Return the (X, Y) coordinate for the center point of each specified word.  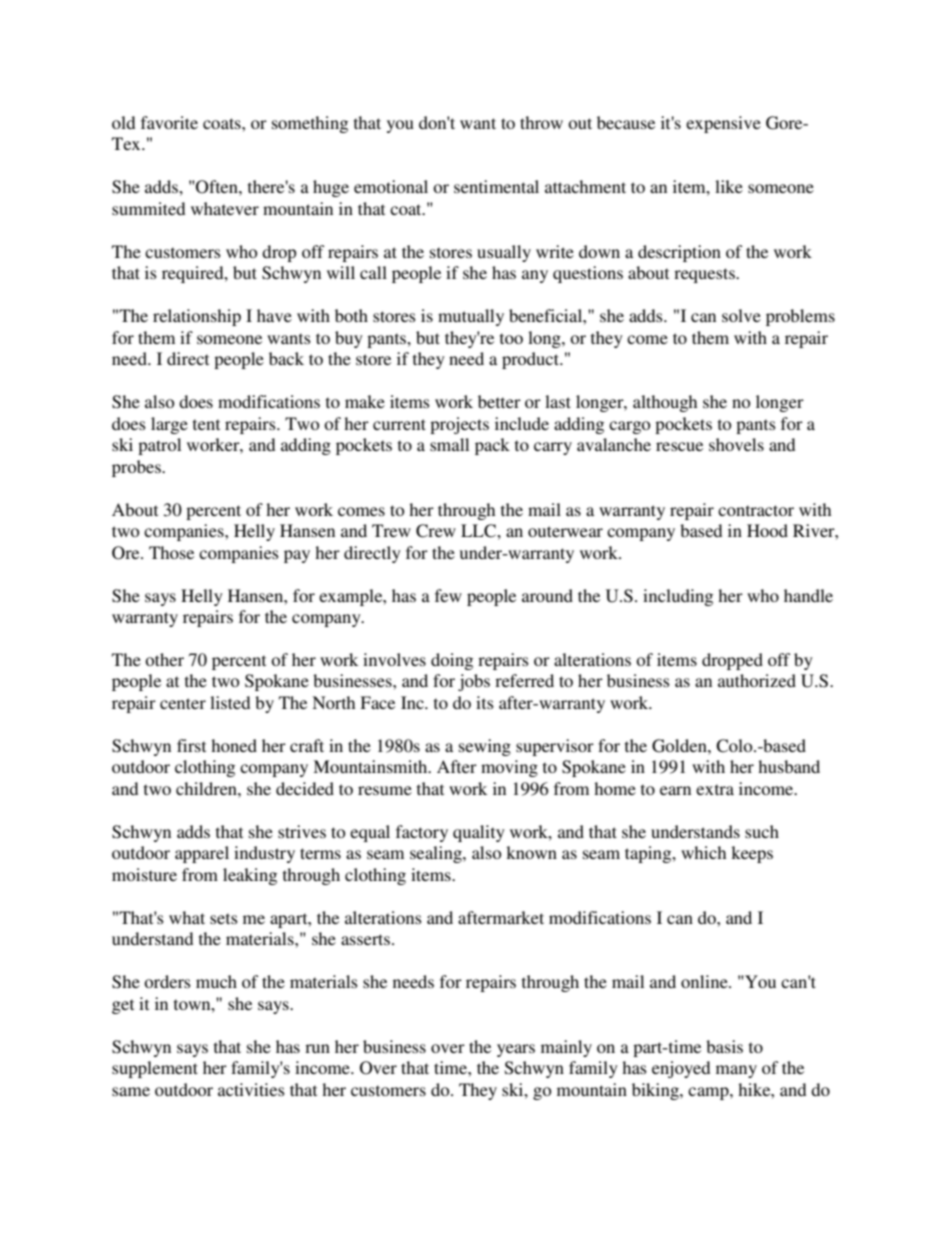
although (665, 403)
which (703, 852)
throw (541, 122)
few (448, 595)
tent (206, 424)
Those (171, 552)
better (499, 401)
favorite (169, 122)
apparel (202, 854)
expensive (723, 124)
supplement (155, 1069)
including (678, 597)
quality (479, 833)
